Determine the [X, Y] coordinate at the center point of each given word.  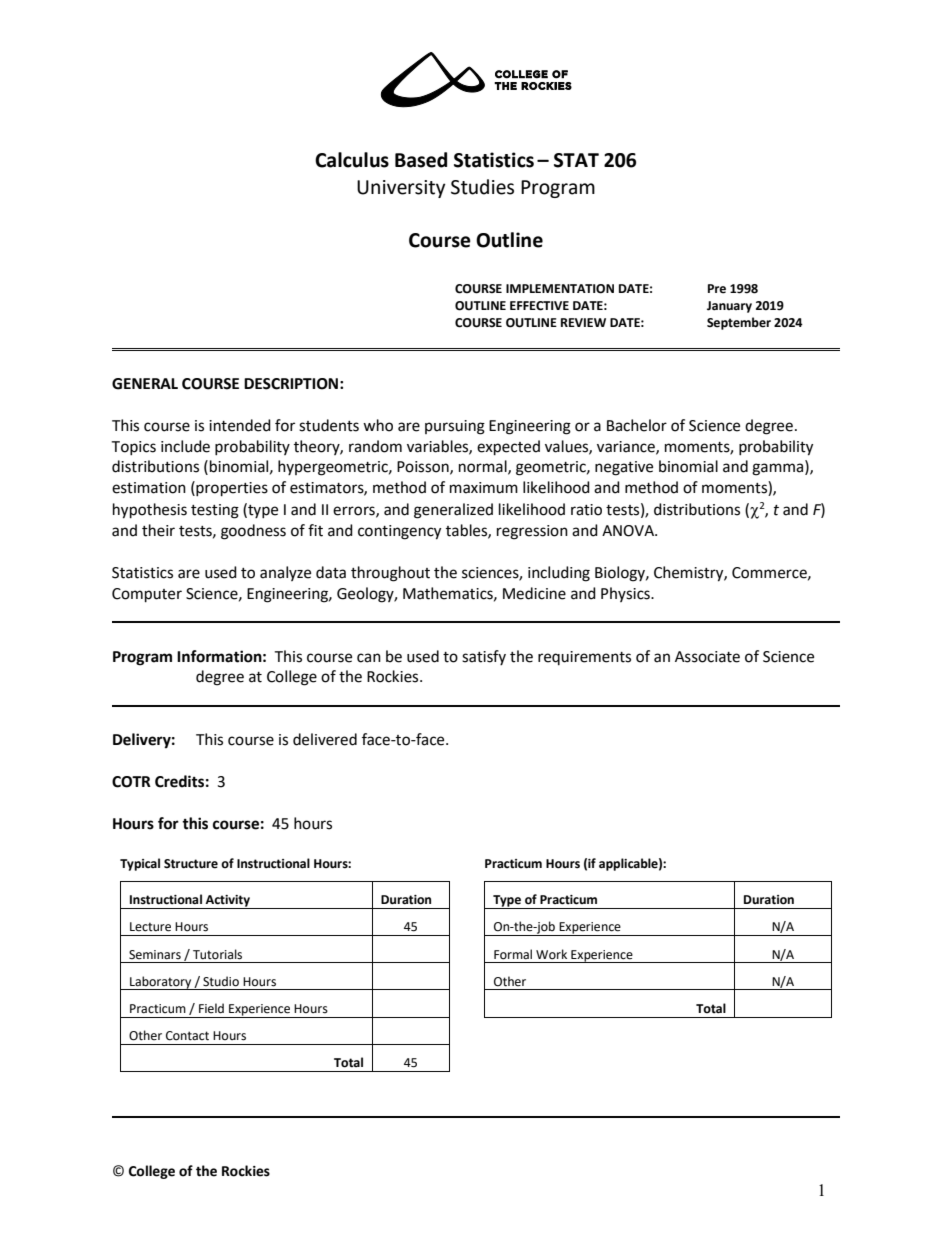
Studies [482, 187]
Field [211, 1008]
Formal [513, 954]
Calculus [352, 160]
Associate [707, 657]
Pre [717, 289]
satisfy [484, 657]
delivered [325, 739]
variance [627, 447]
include [185, 446]
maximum [484, 488]
